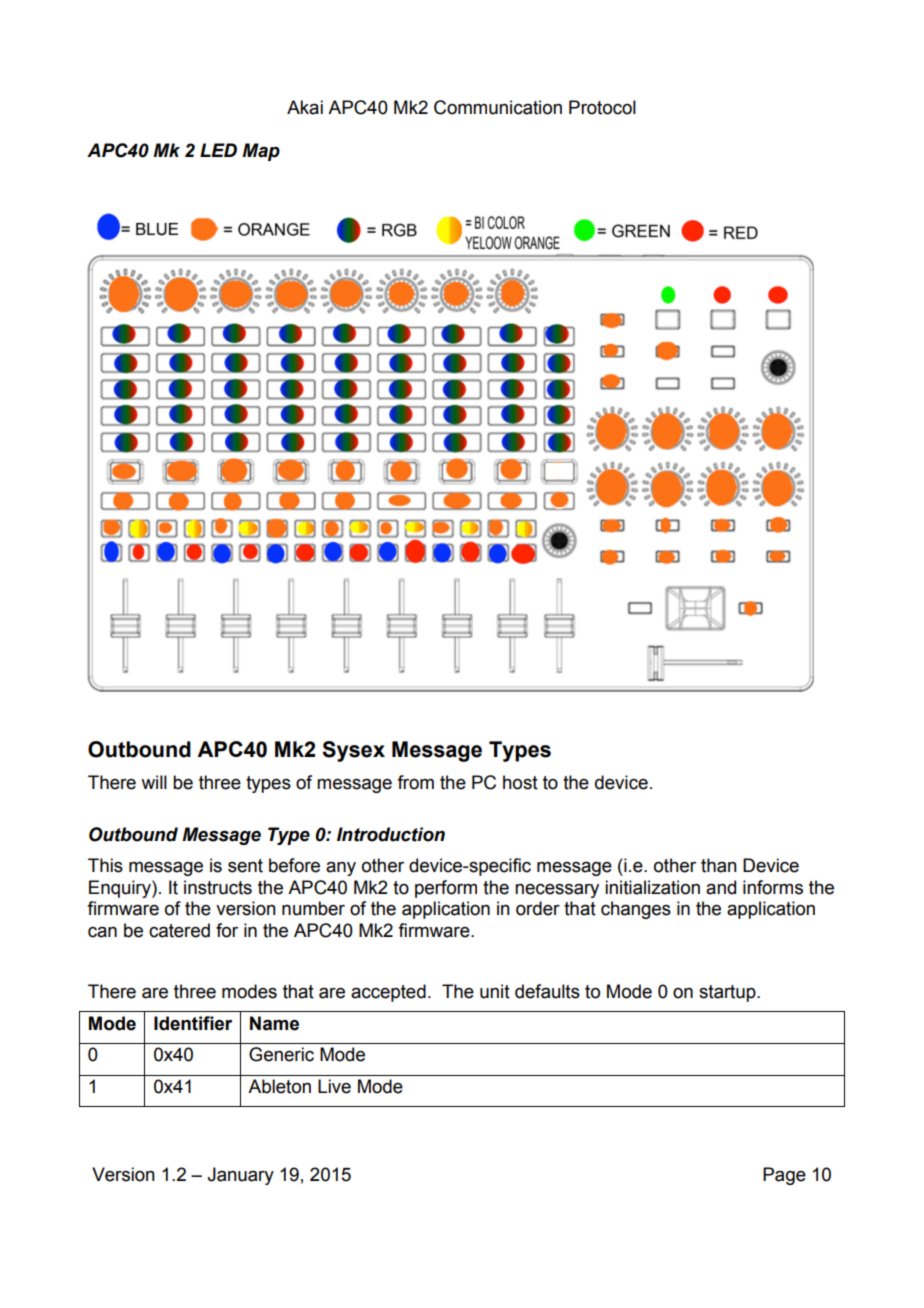  I want to click on Live, so click(334, 1086).
